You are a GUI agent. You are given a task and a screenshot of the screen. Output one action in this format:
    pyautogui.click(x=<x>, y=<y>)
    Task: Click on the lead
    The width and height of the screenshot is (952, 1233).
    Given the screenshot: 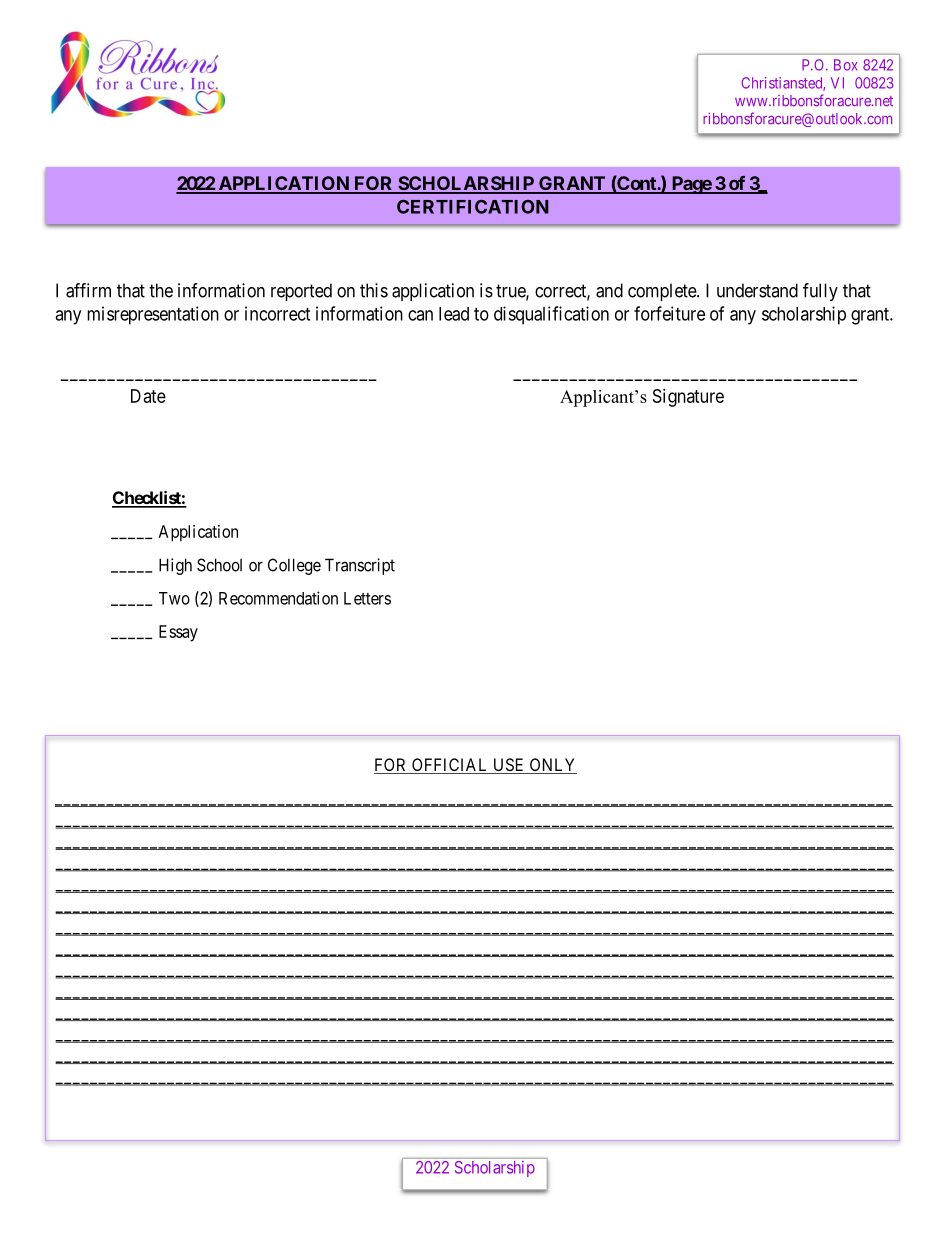 What is the action you would take?
    pyautogui.click(x=454, y=314)
